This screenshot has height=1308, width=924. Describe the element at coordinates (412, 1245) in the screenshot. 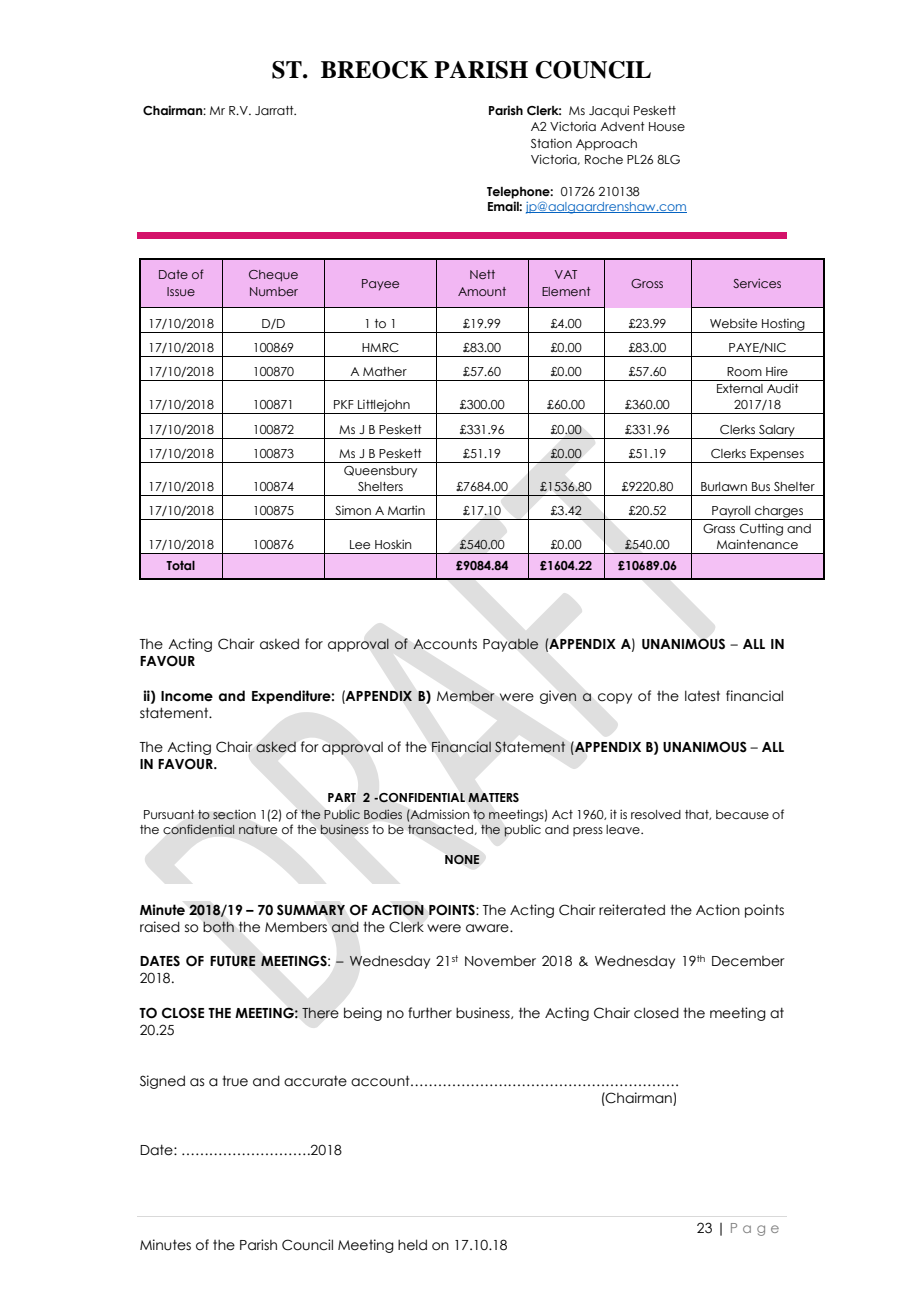

I see `held` at that location.
